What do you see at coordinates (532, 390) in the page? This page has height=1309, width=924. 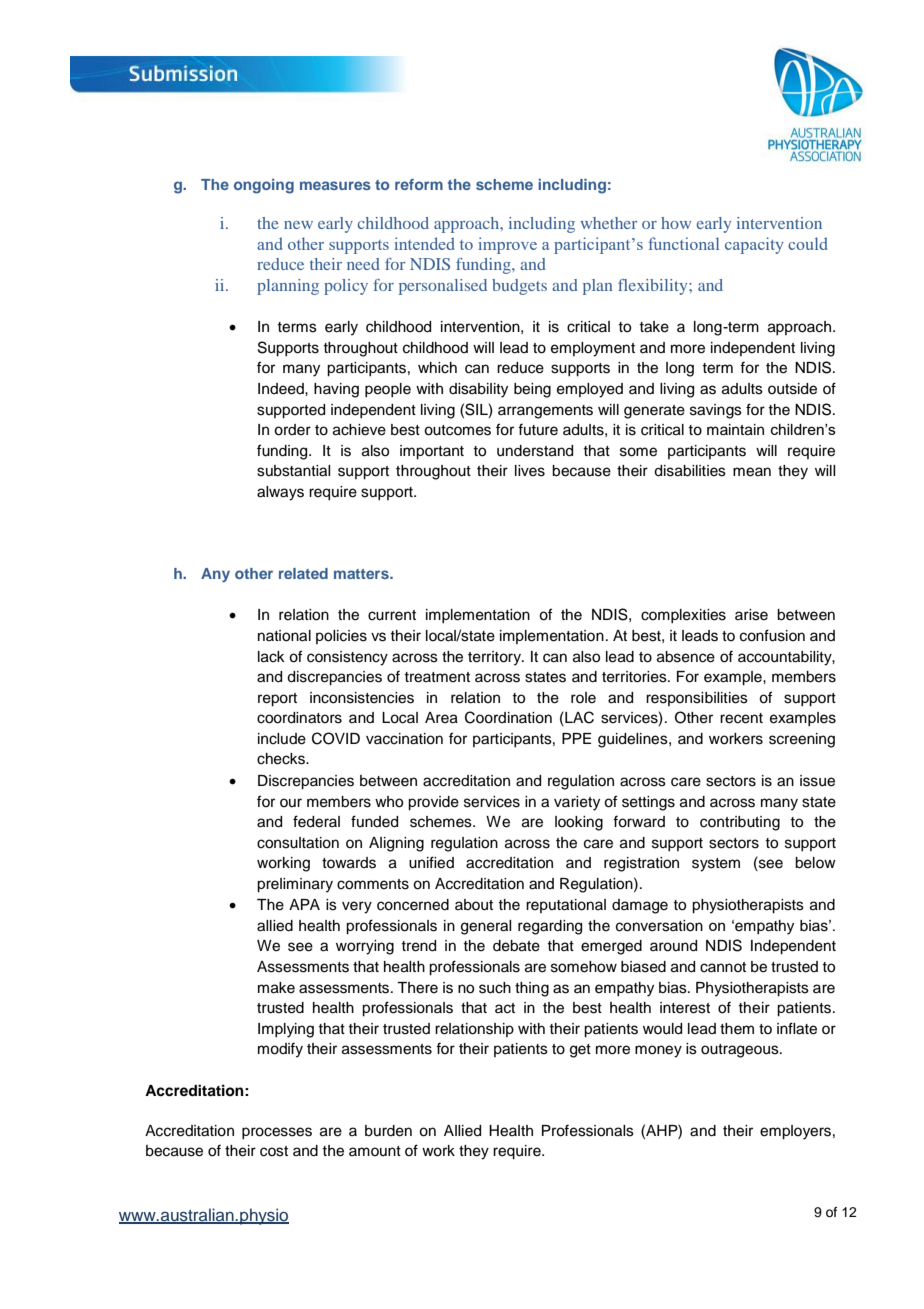 I see `being` at bounding box center [532, 390].
